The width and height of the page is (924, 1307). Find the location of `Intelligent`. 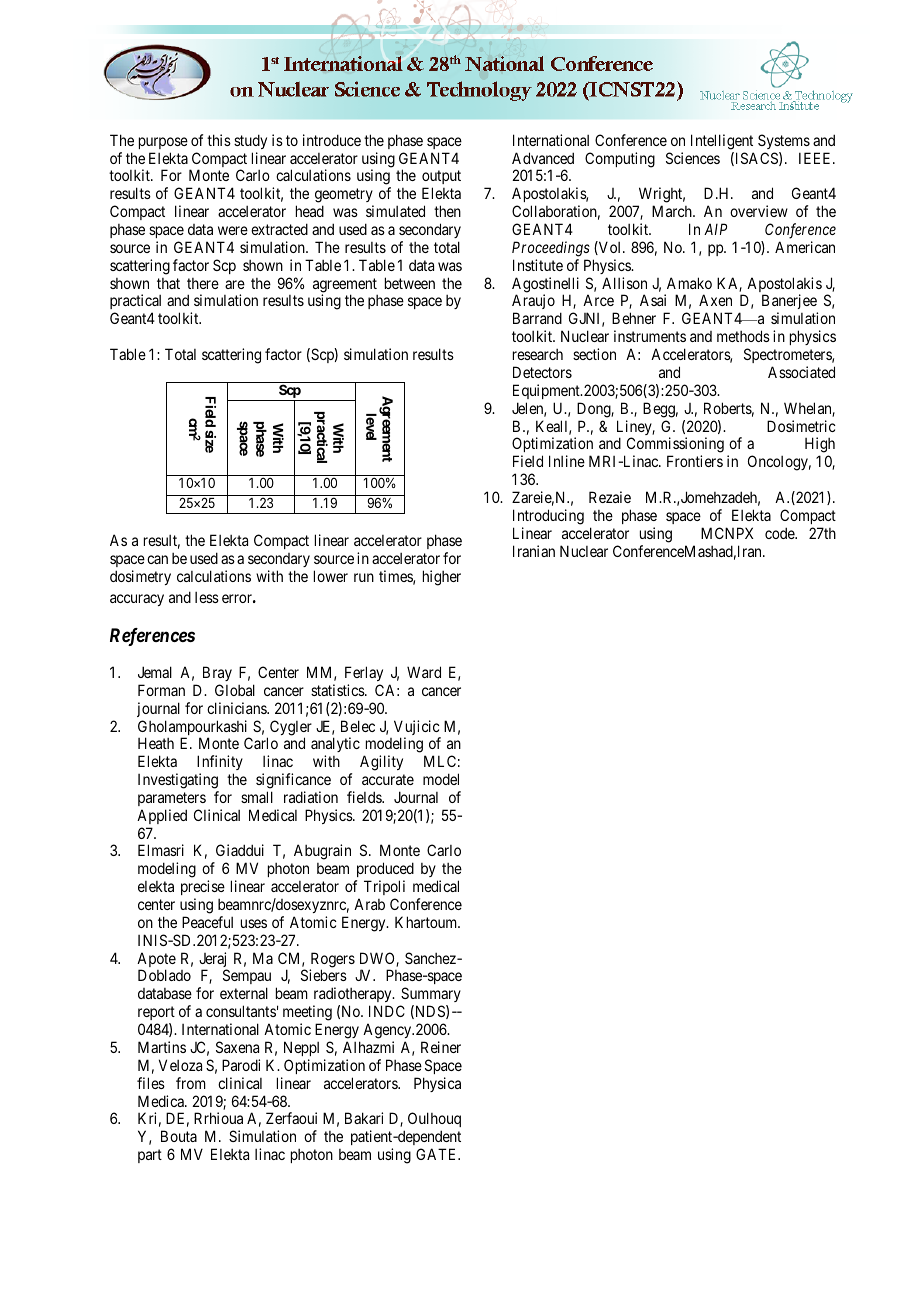

Intelligent is located at coordinates (722, 142).
